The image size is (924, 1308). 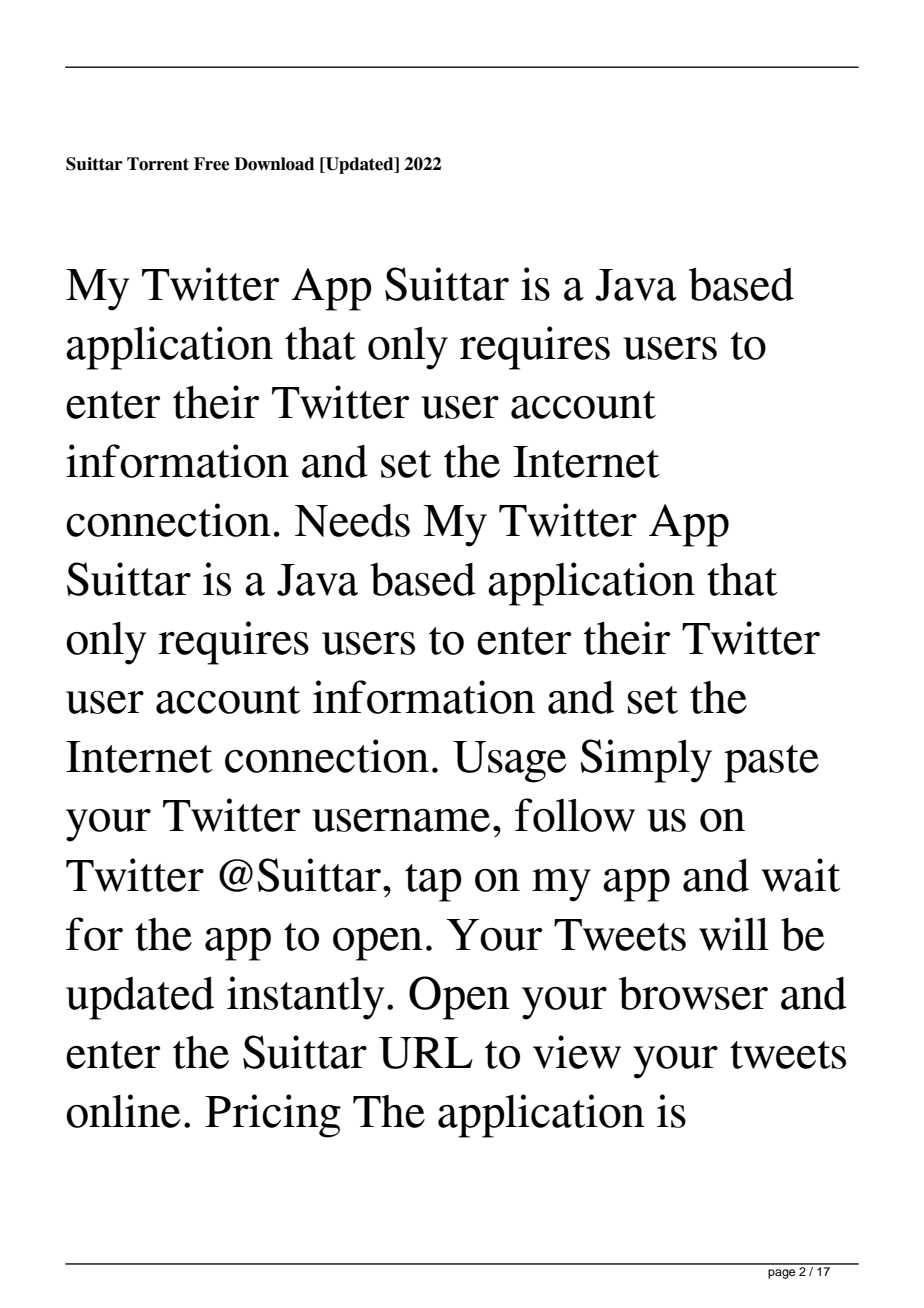 I want to click on tap, so click(x=433, y=883).
